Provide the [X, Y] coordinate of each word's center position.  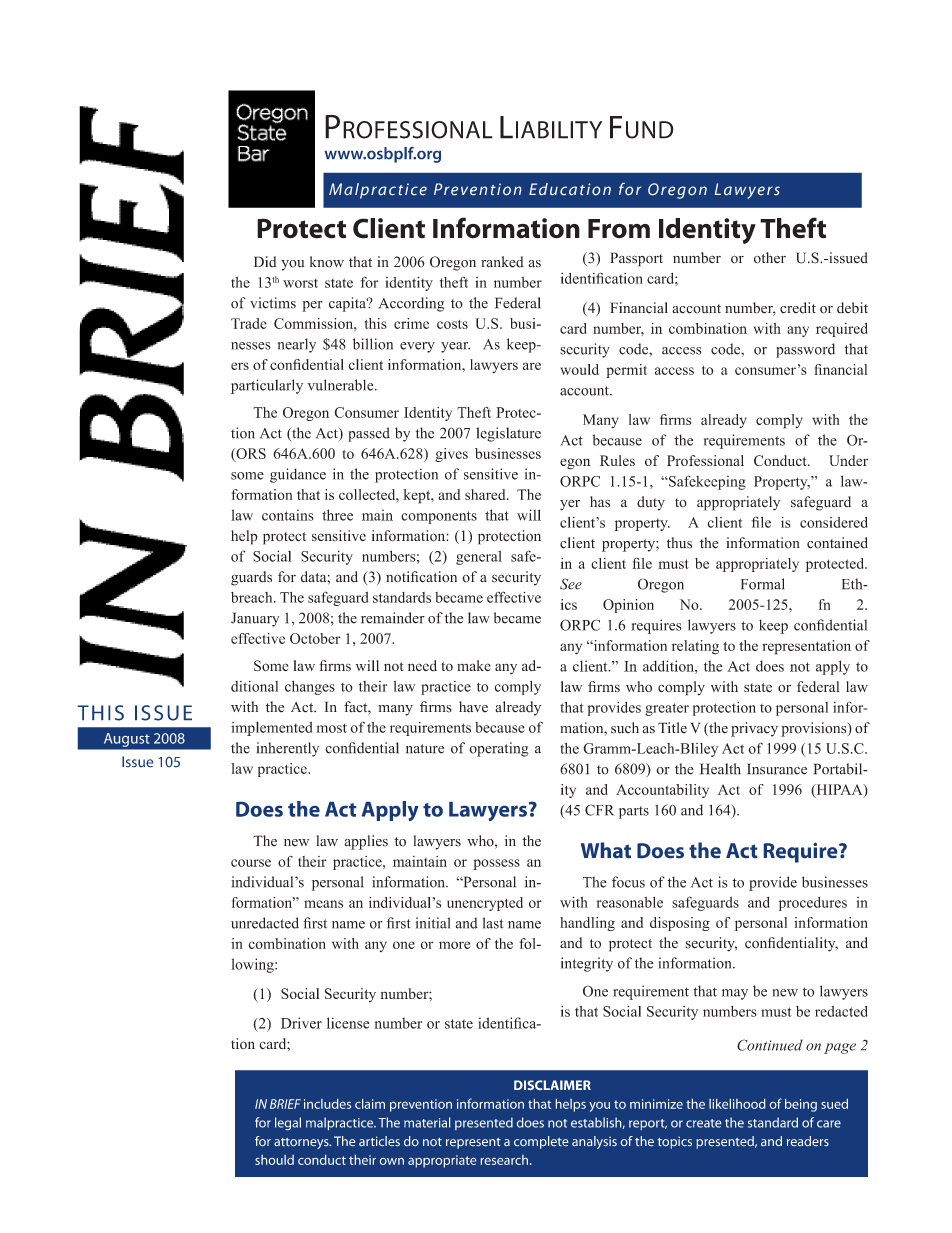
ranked [502, 262]
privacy [754, 729]
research [504, 1160]
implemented [271, 729]
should [274, 1160]
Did [265, 262]
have [473, 707]
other [770, 258]
